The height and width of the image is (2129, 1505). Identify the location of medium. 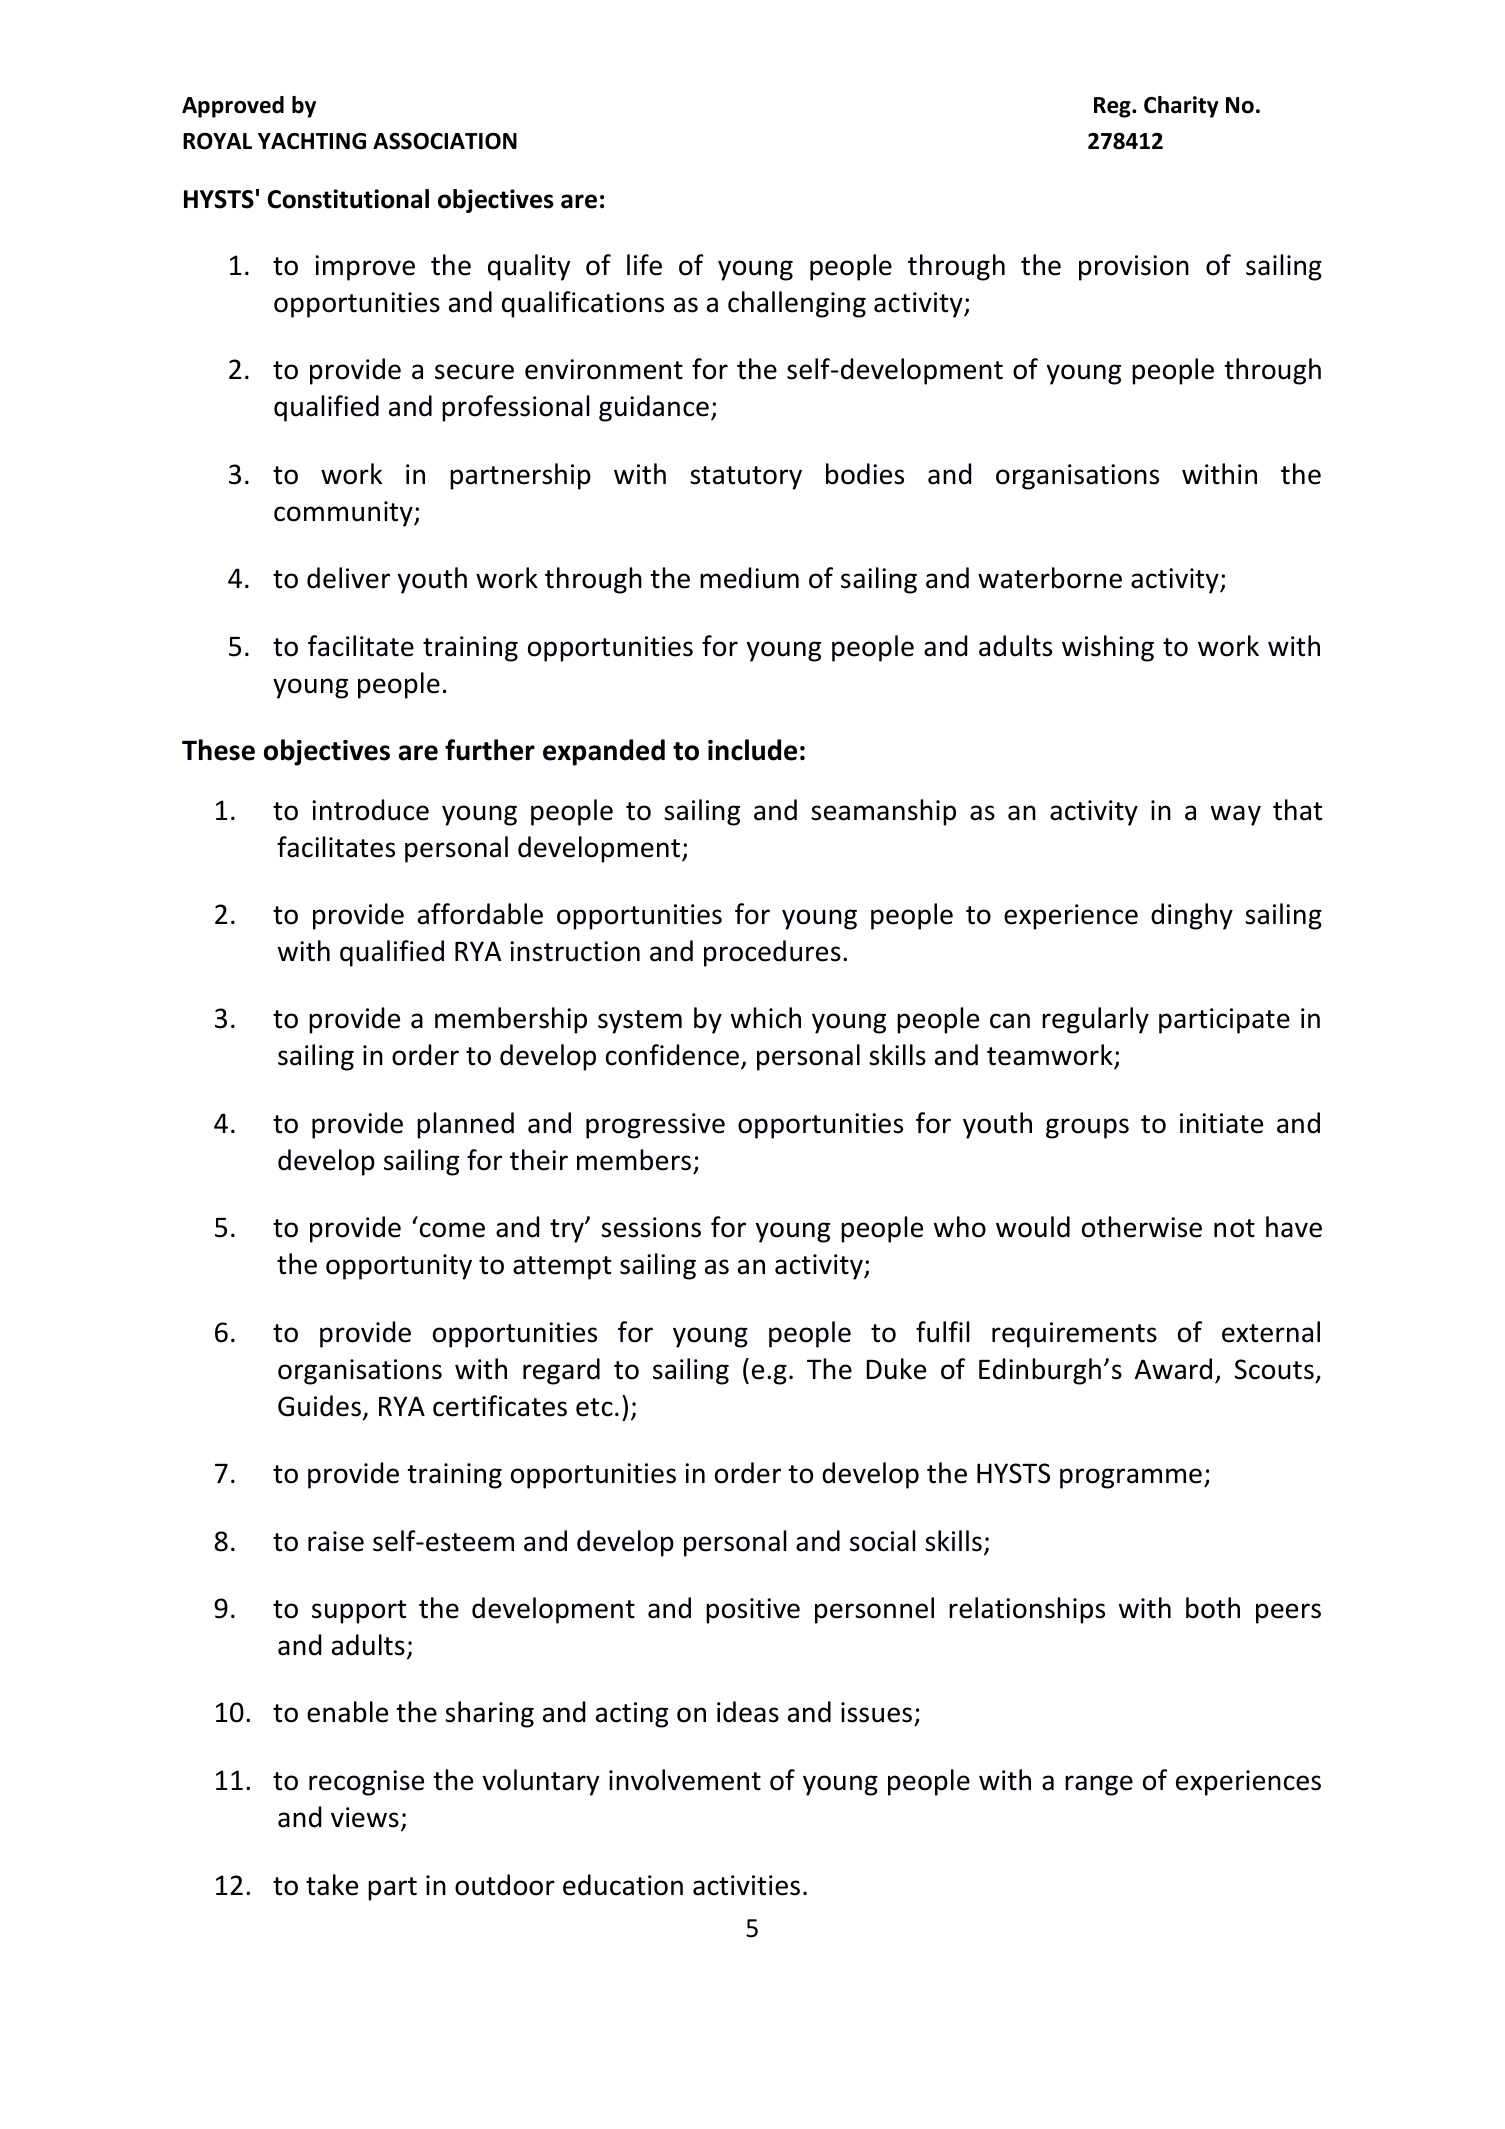
(749, 578).
